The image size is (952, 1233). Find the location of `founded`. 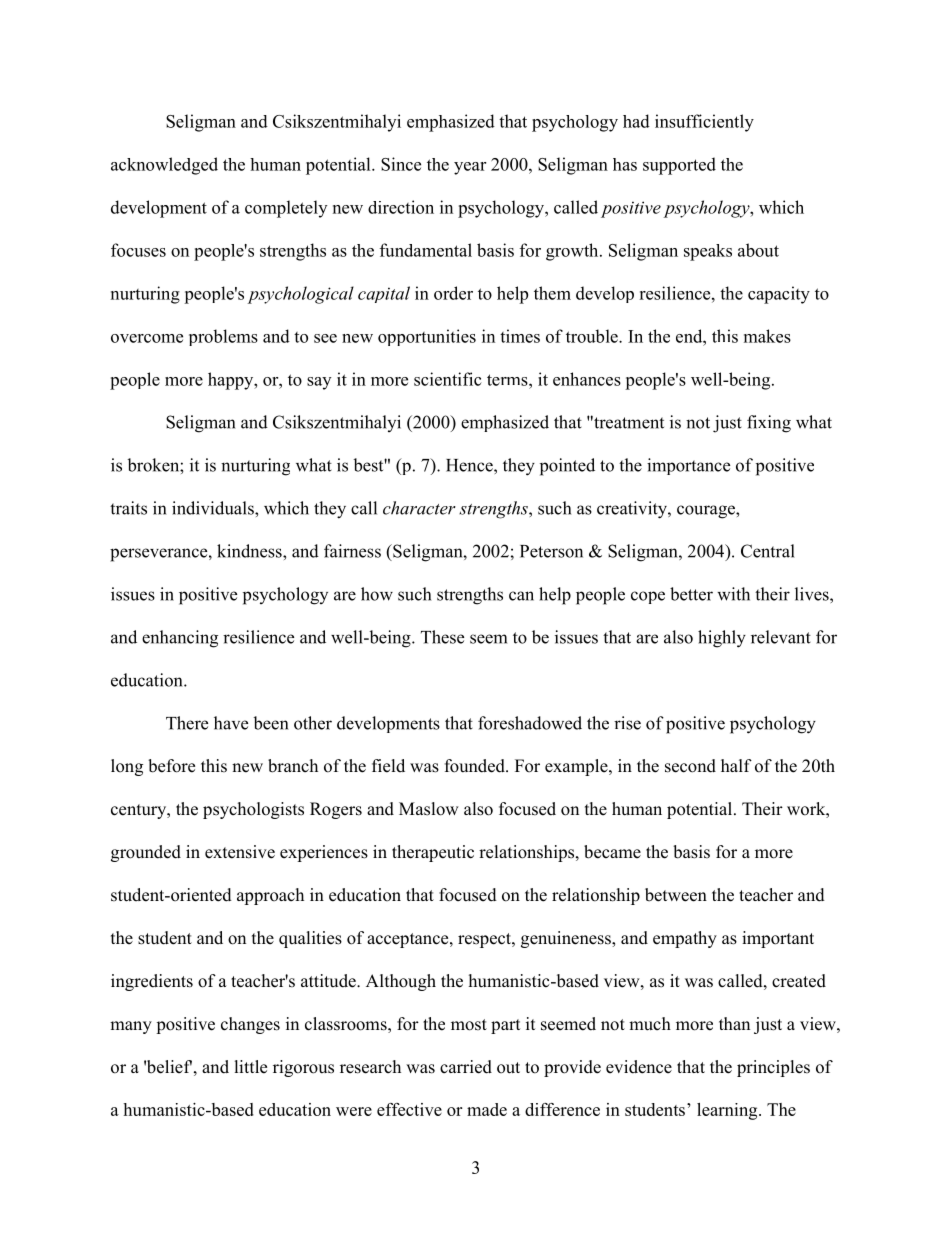

founded is located at coordinates (476, 766).
